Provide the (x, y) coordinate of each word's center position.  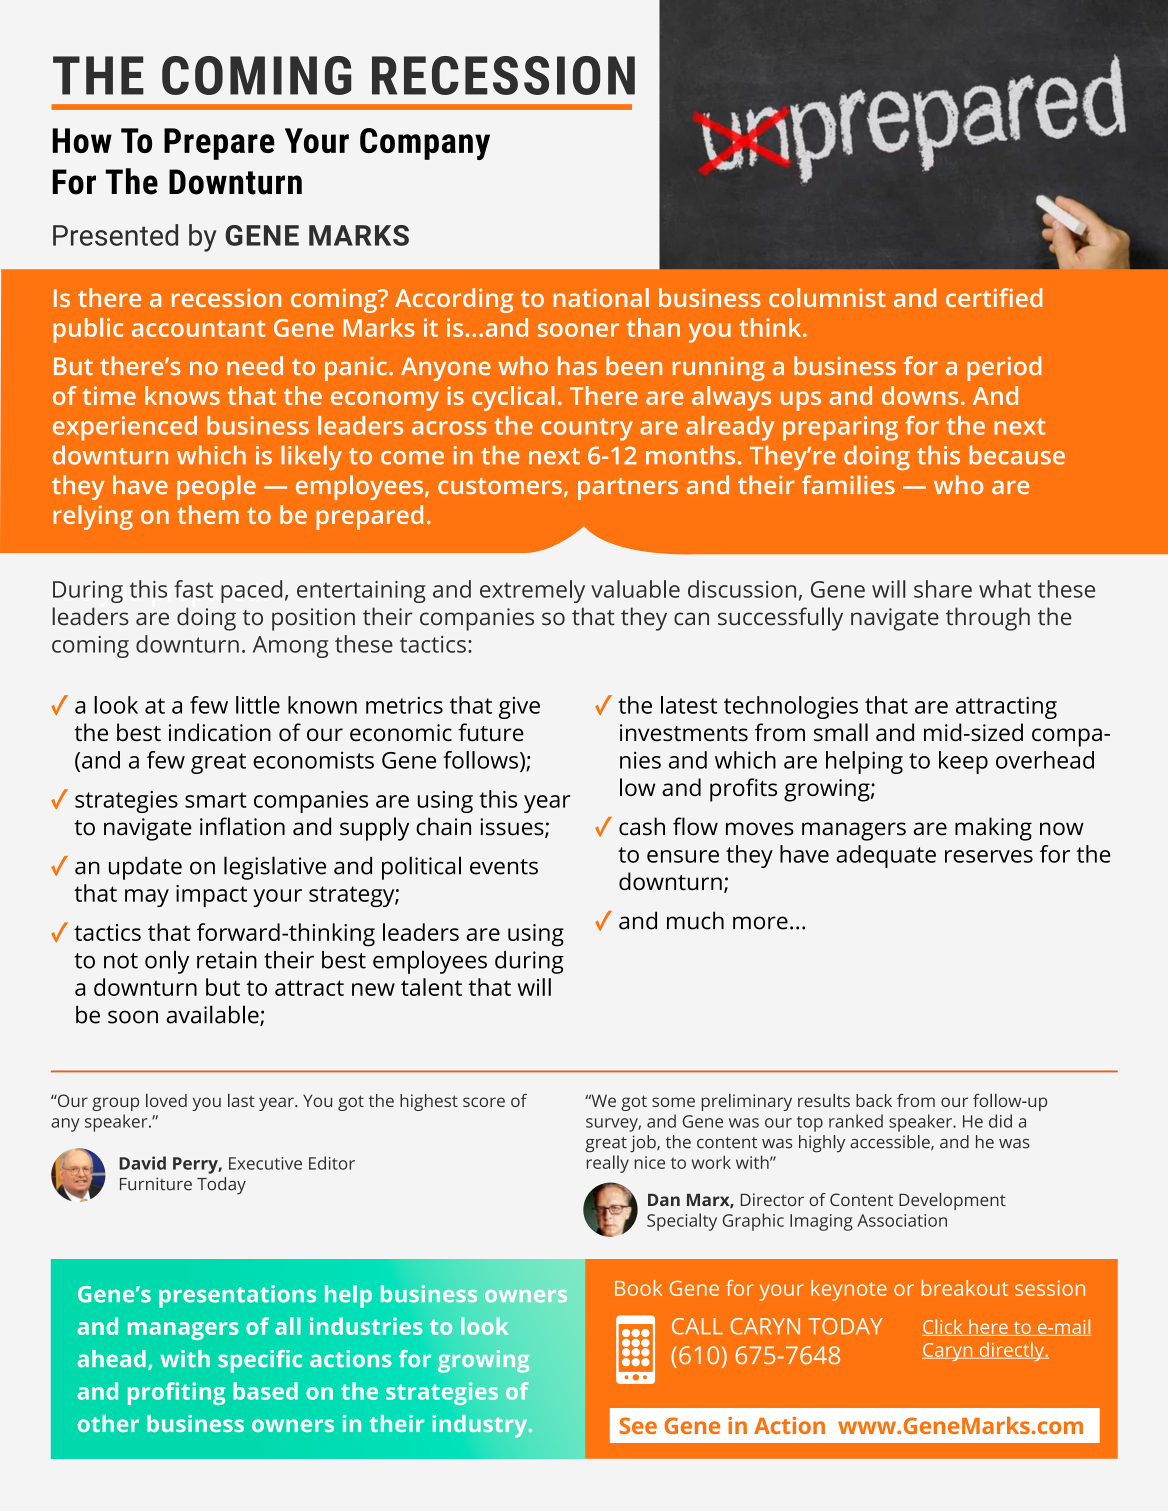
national (601, 297)
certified (994, 297)
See (638, 1425)
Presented (115, 235)
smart (216, 800)
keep (963, 762)
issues (513, 828)
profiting (177, 1393)
